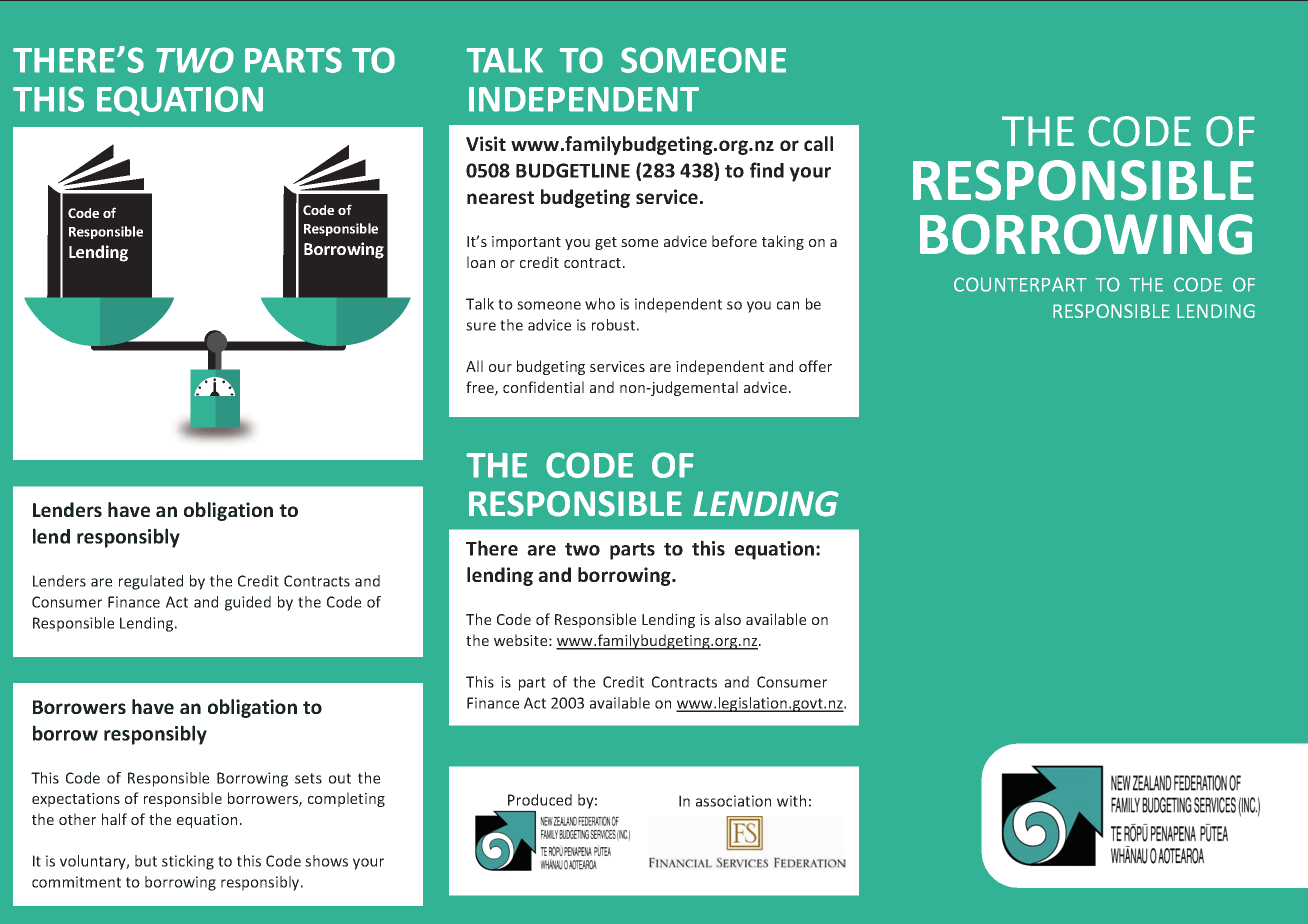 Image resolution: width=1308 pixels, height=924 pixels. I want to click on nearest, so click(500, 197).
